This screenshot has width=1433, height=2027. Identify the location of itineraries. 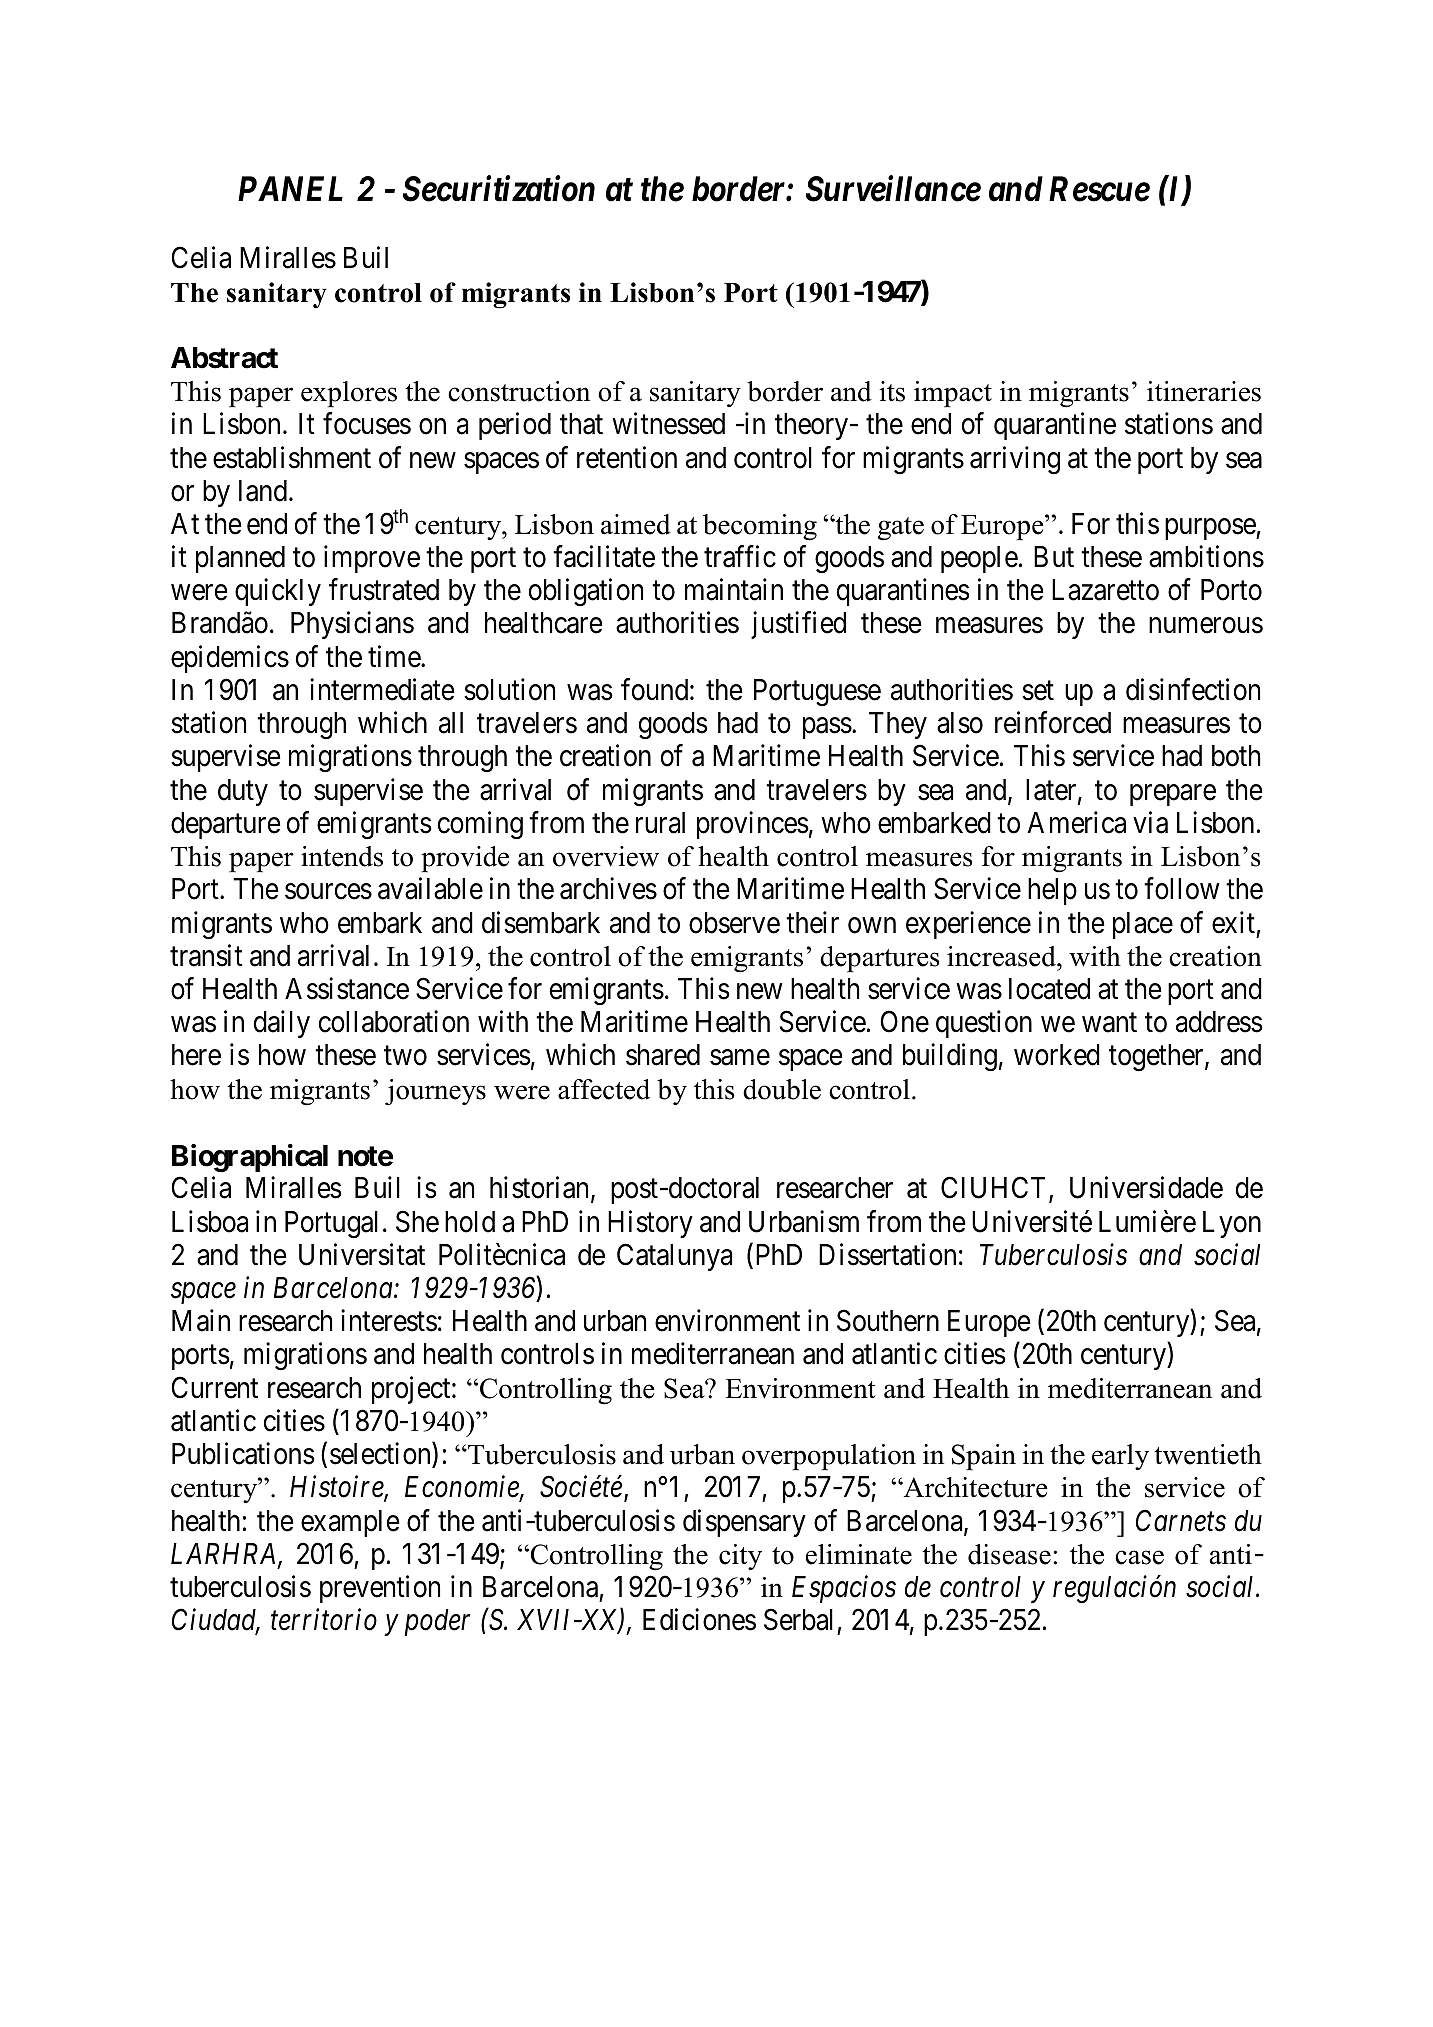
(1204, 391).
